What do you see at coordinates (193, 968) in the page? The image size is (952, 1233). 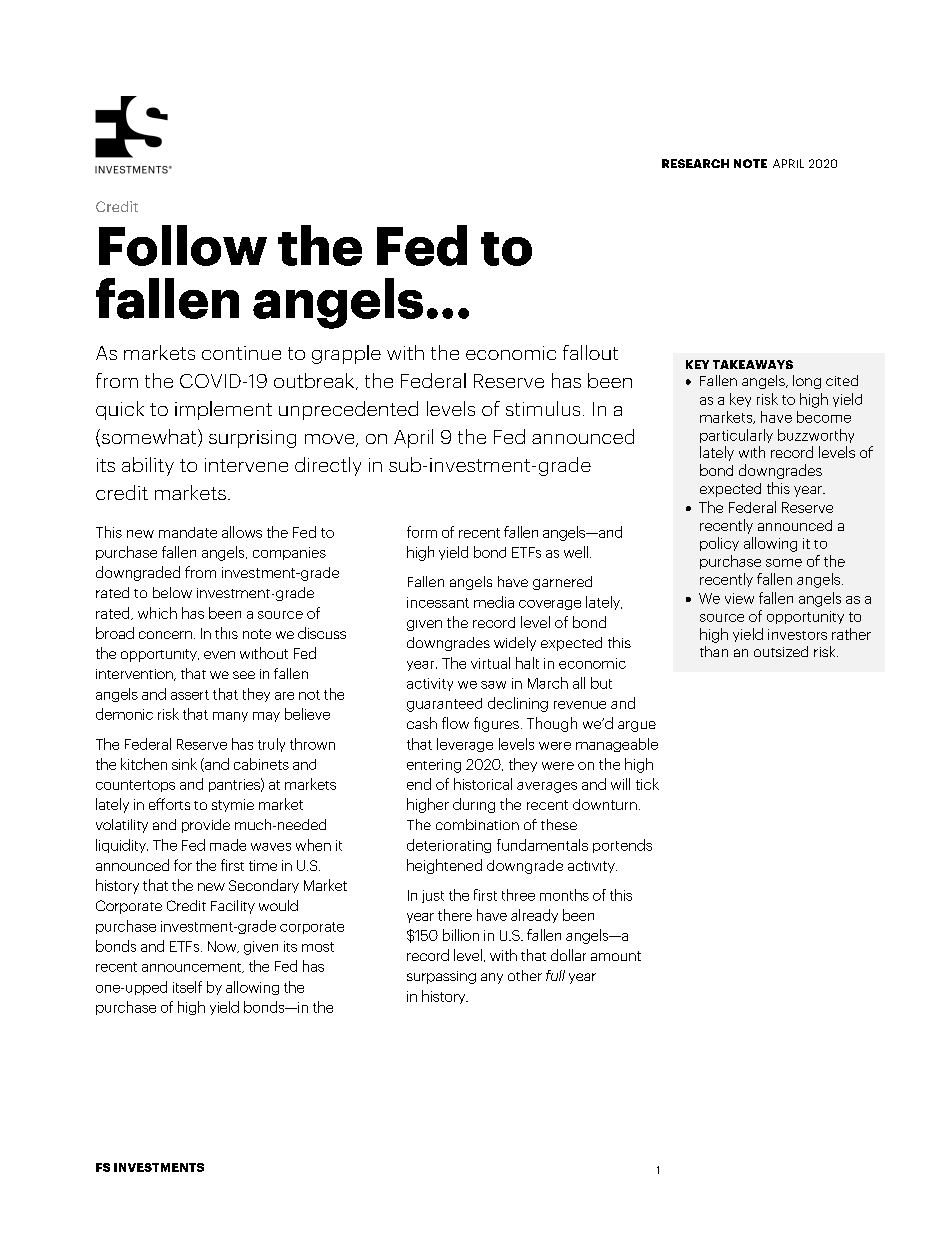 I see `announcement` at bounding box center [193, 968].
